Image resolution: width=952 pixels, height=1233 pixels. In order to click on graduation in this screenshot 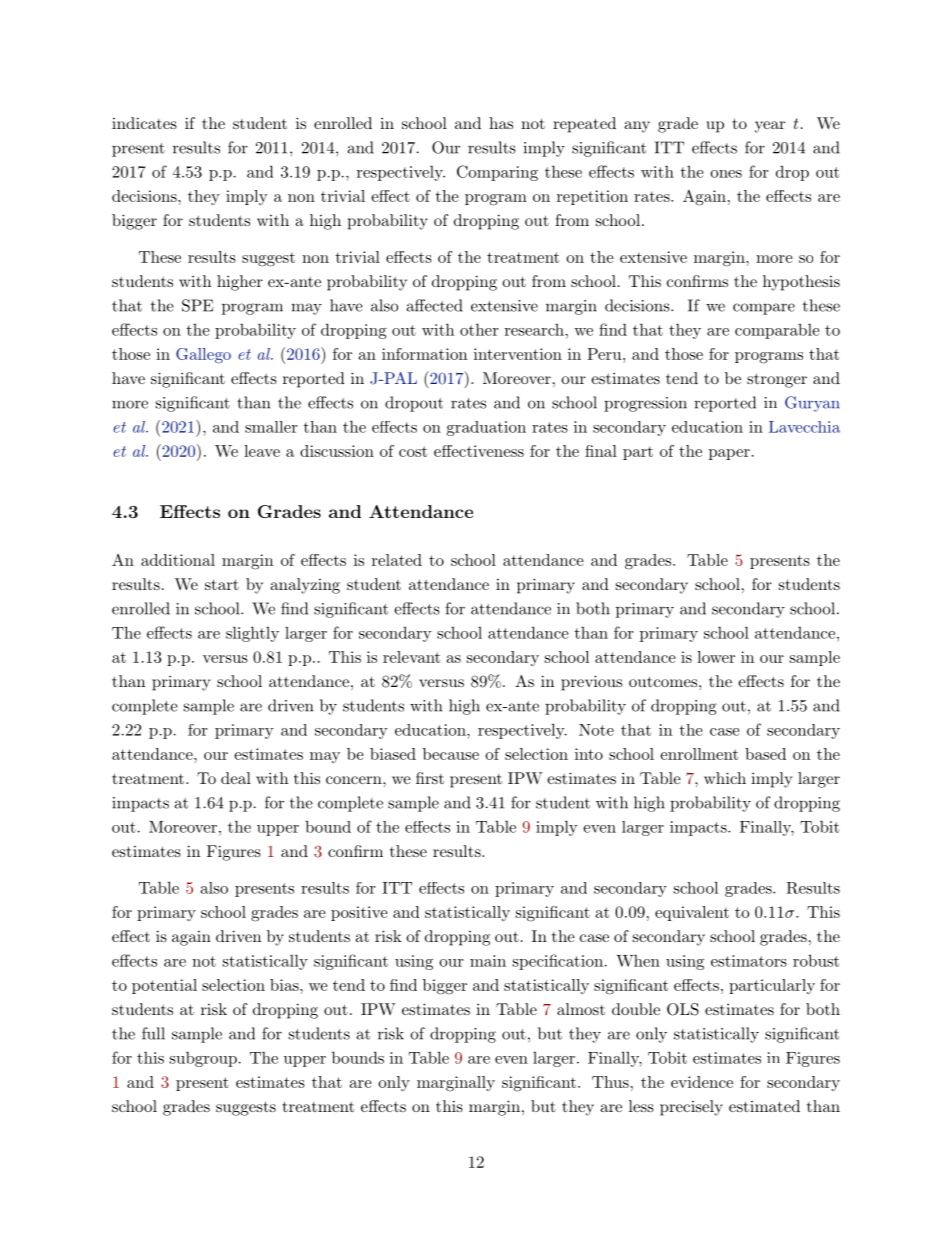, I will do `click(486, 428)`.
